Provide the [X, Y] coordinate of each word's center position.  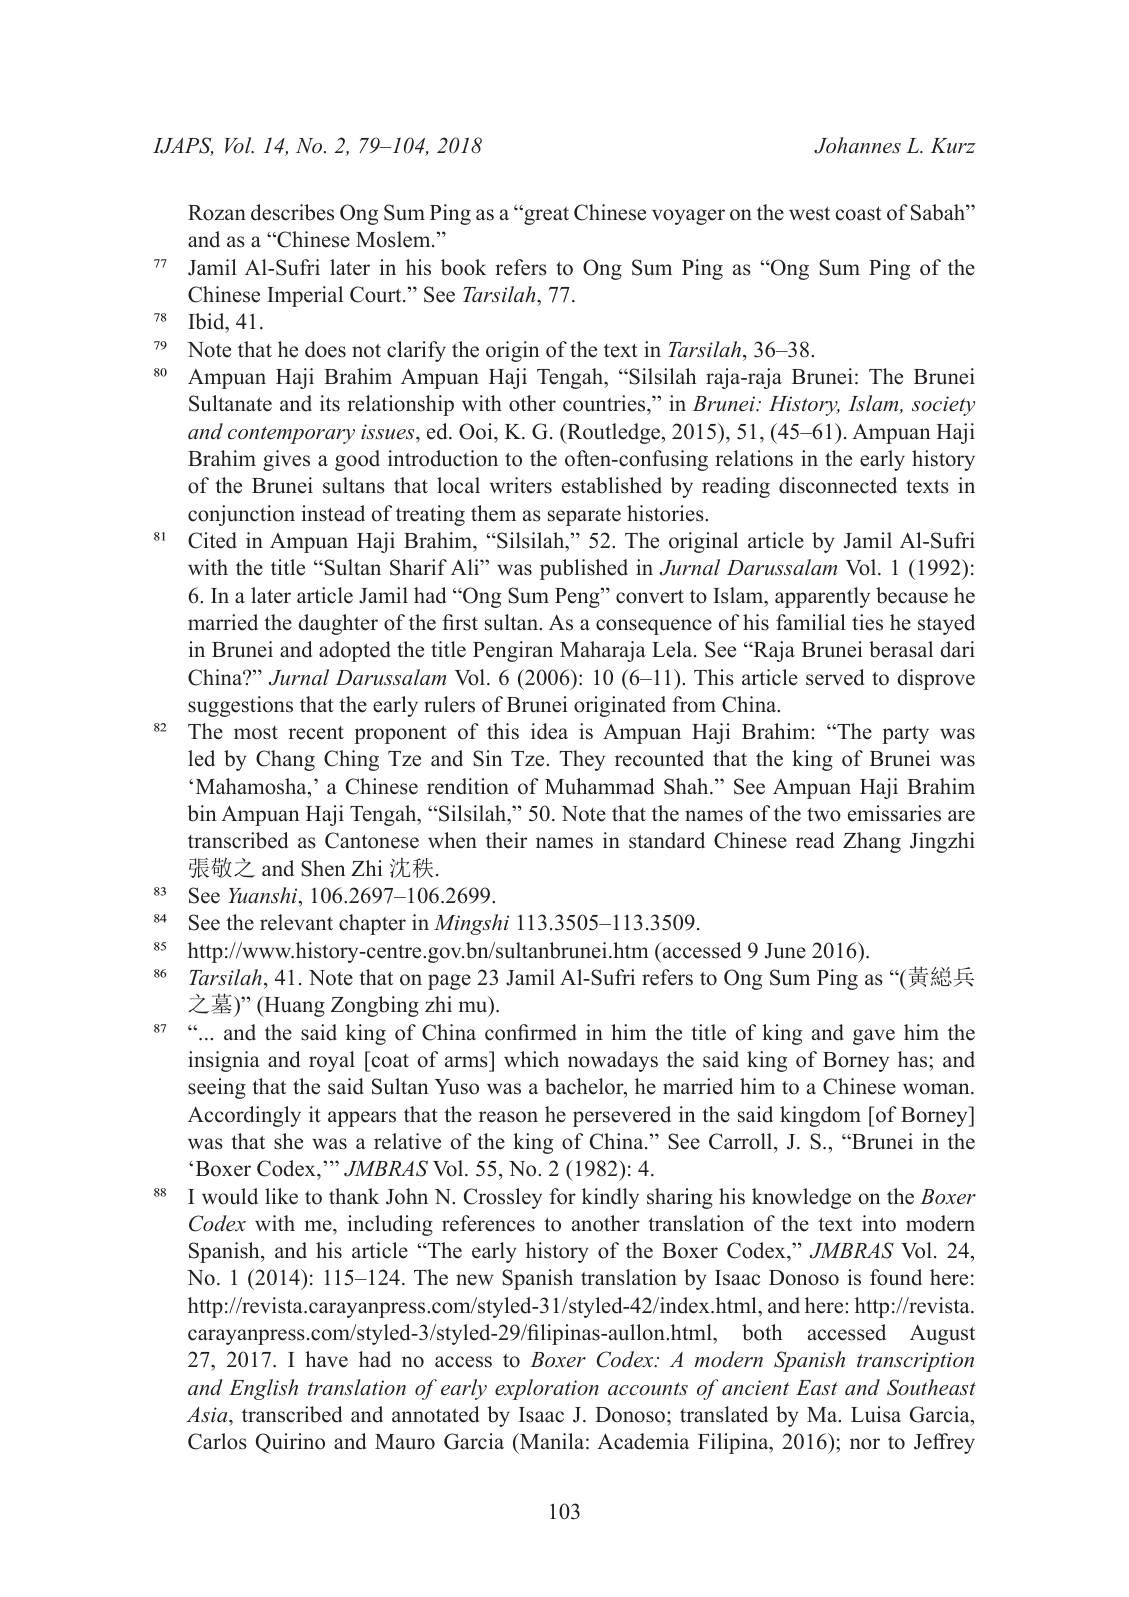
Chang [285, 760]
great [545, 216]
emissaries [894, 813]
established [612, 485]
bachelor [585, 1088]
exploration [547, 1389]
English [263, 1389]
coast [859, 213]
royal [332, 1061]
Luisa [876, 1414]
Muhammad [599, 786]
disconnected [838, 485]
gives [286, 460]
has [914, 1059]
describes [292, 212]
